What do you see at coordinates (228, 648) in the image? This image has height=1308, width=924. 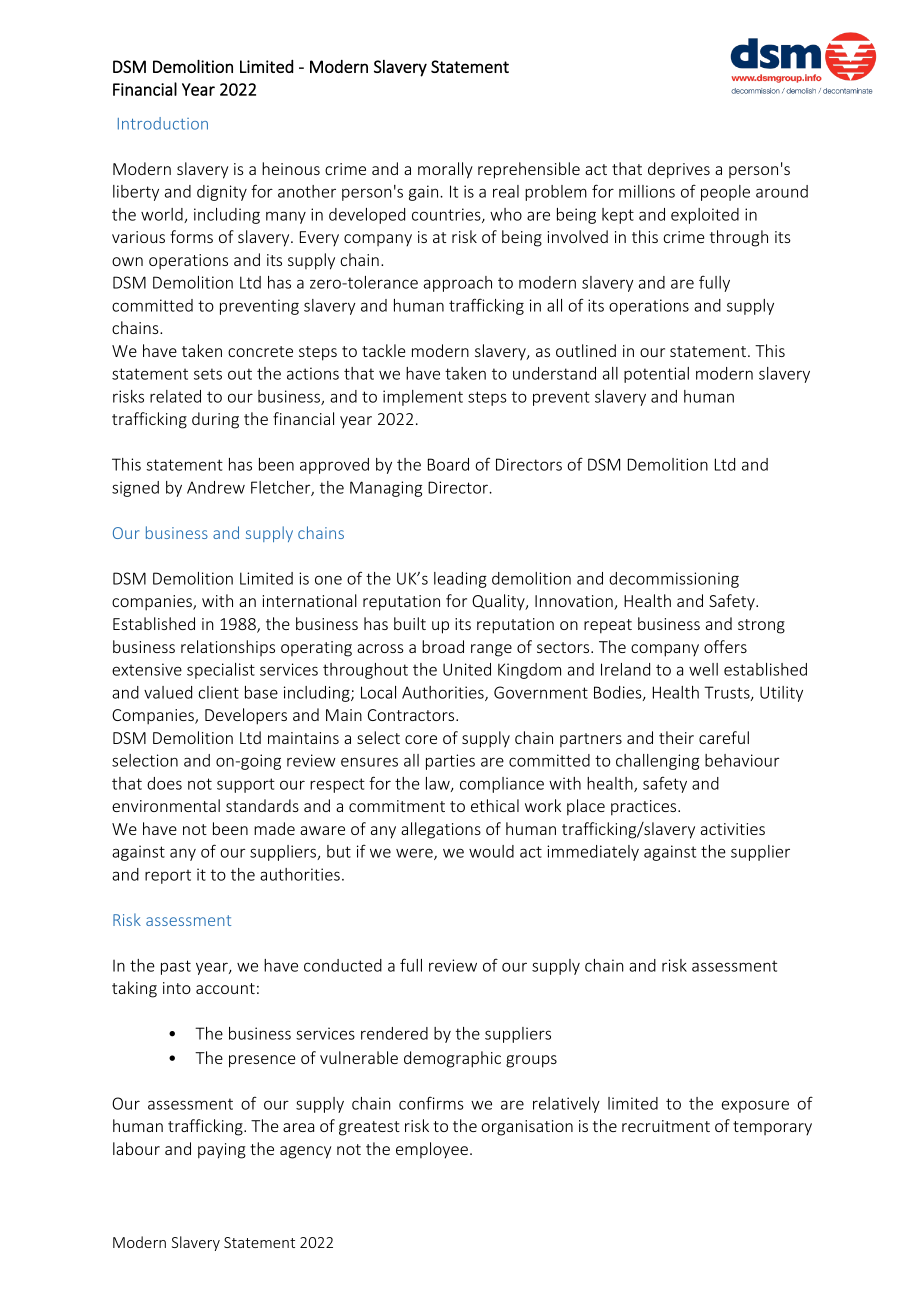 I see `relationships` at bounding box center [228, 648].
